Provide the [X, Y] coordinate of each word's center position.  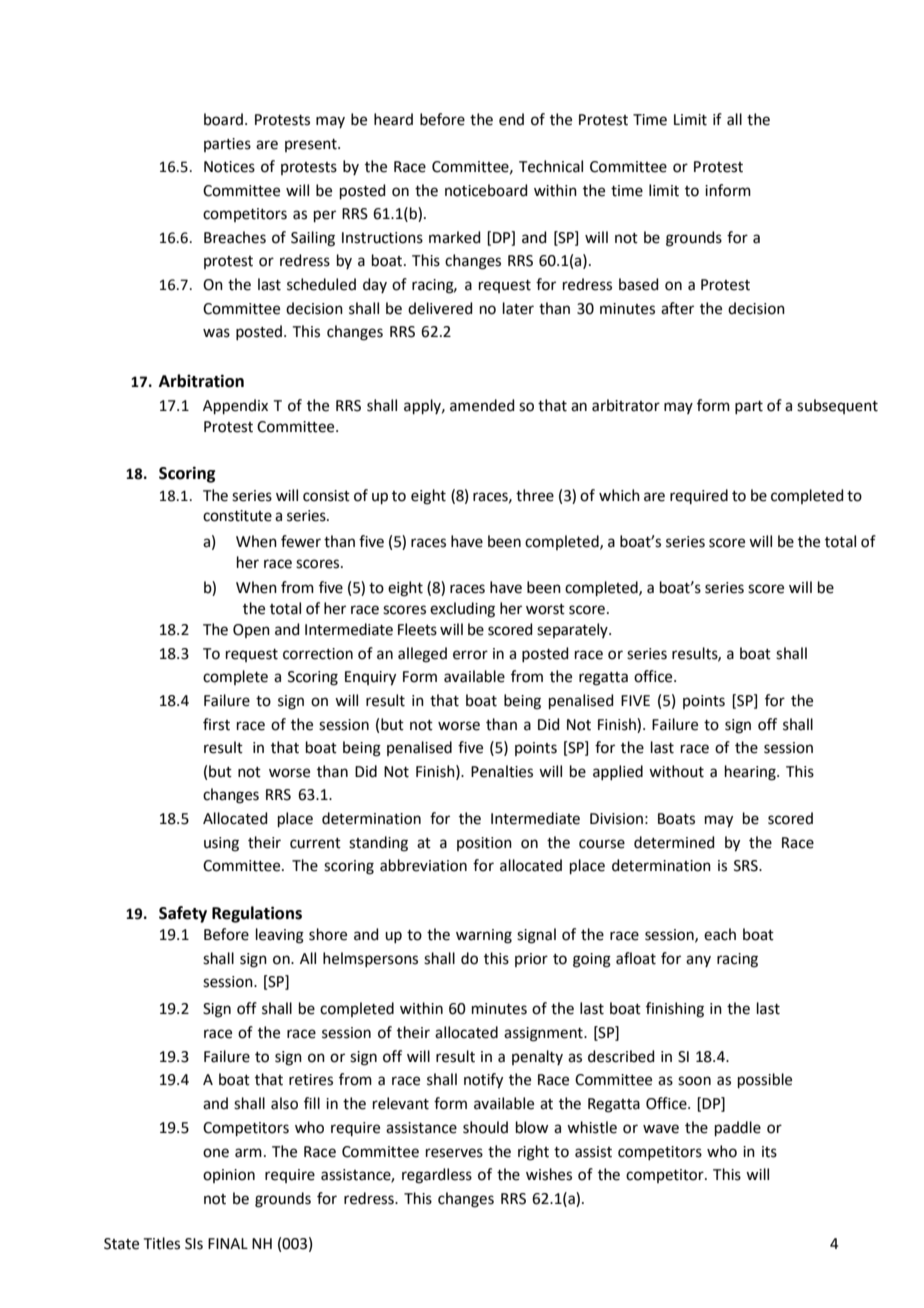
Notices [229, 167]
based [639, 284]
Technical [551, 166]
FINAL [228, 1243]
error [470, 655]
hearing [751, 773]
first [216, 724]
